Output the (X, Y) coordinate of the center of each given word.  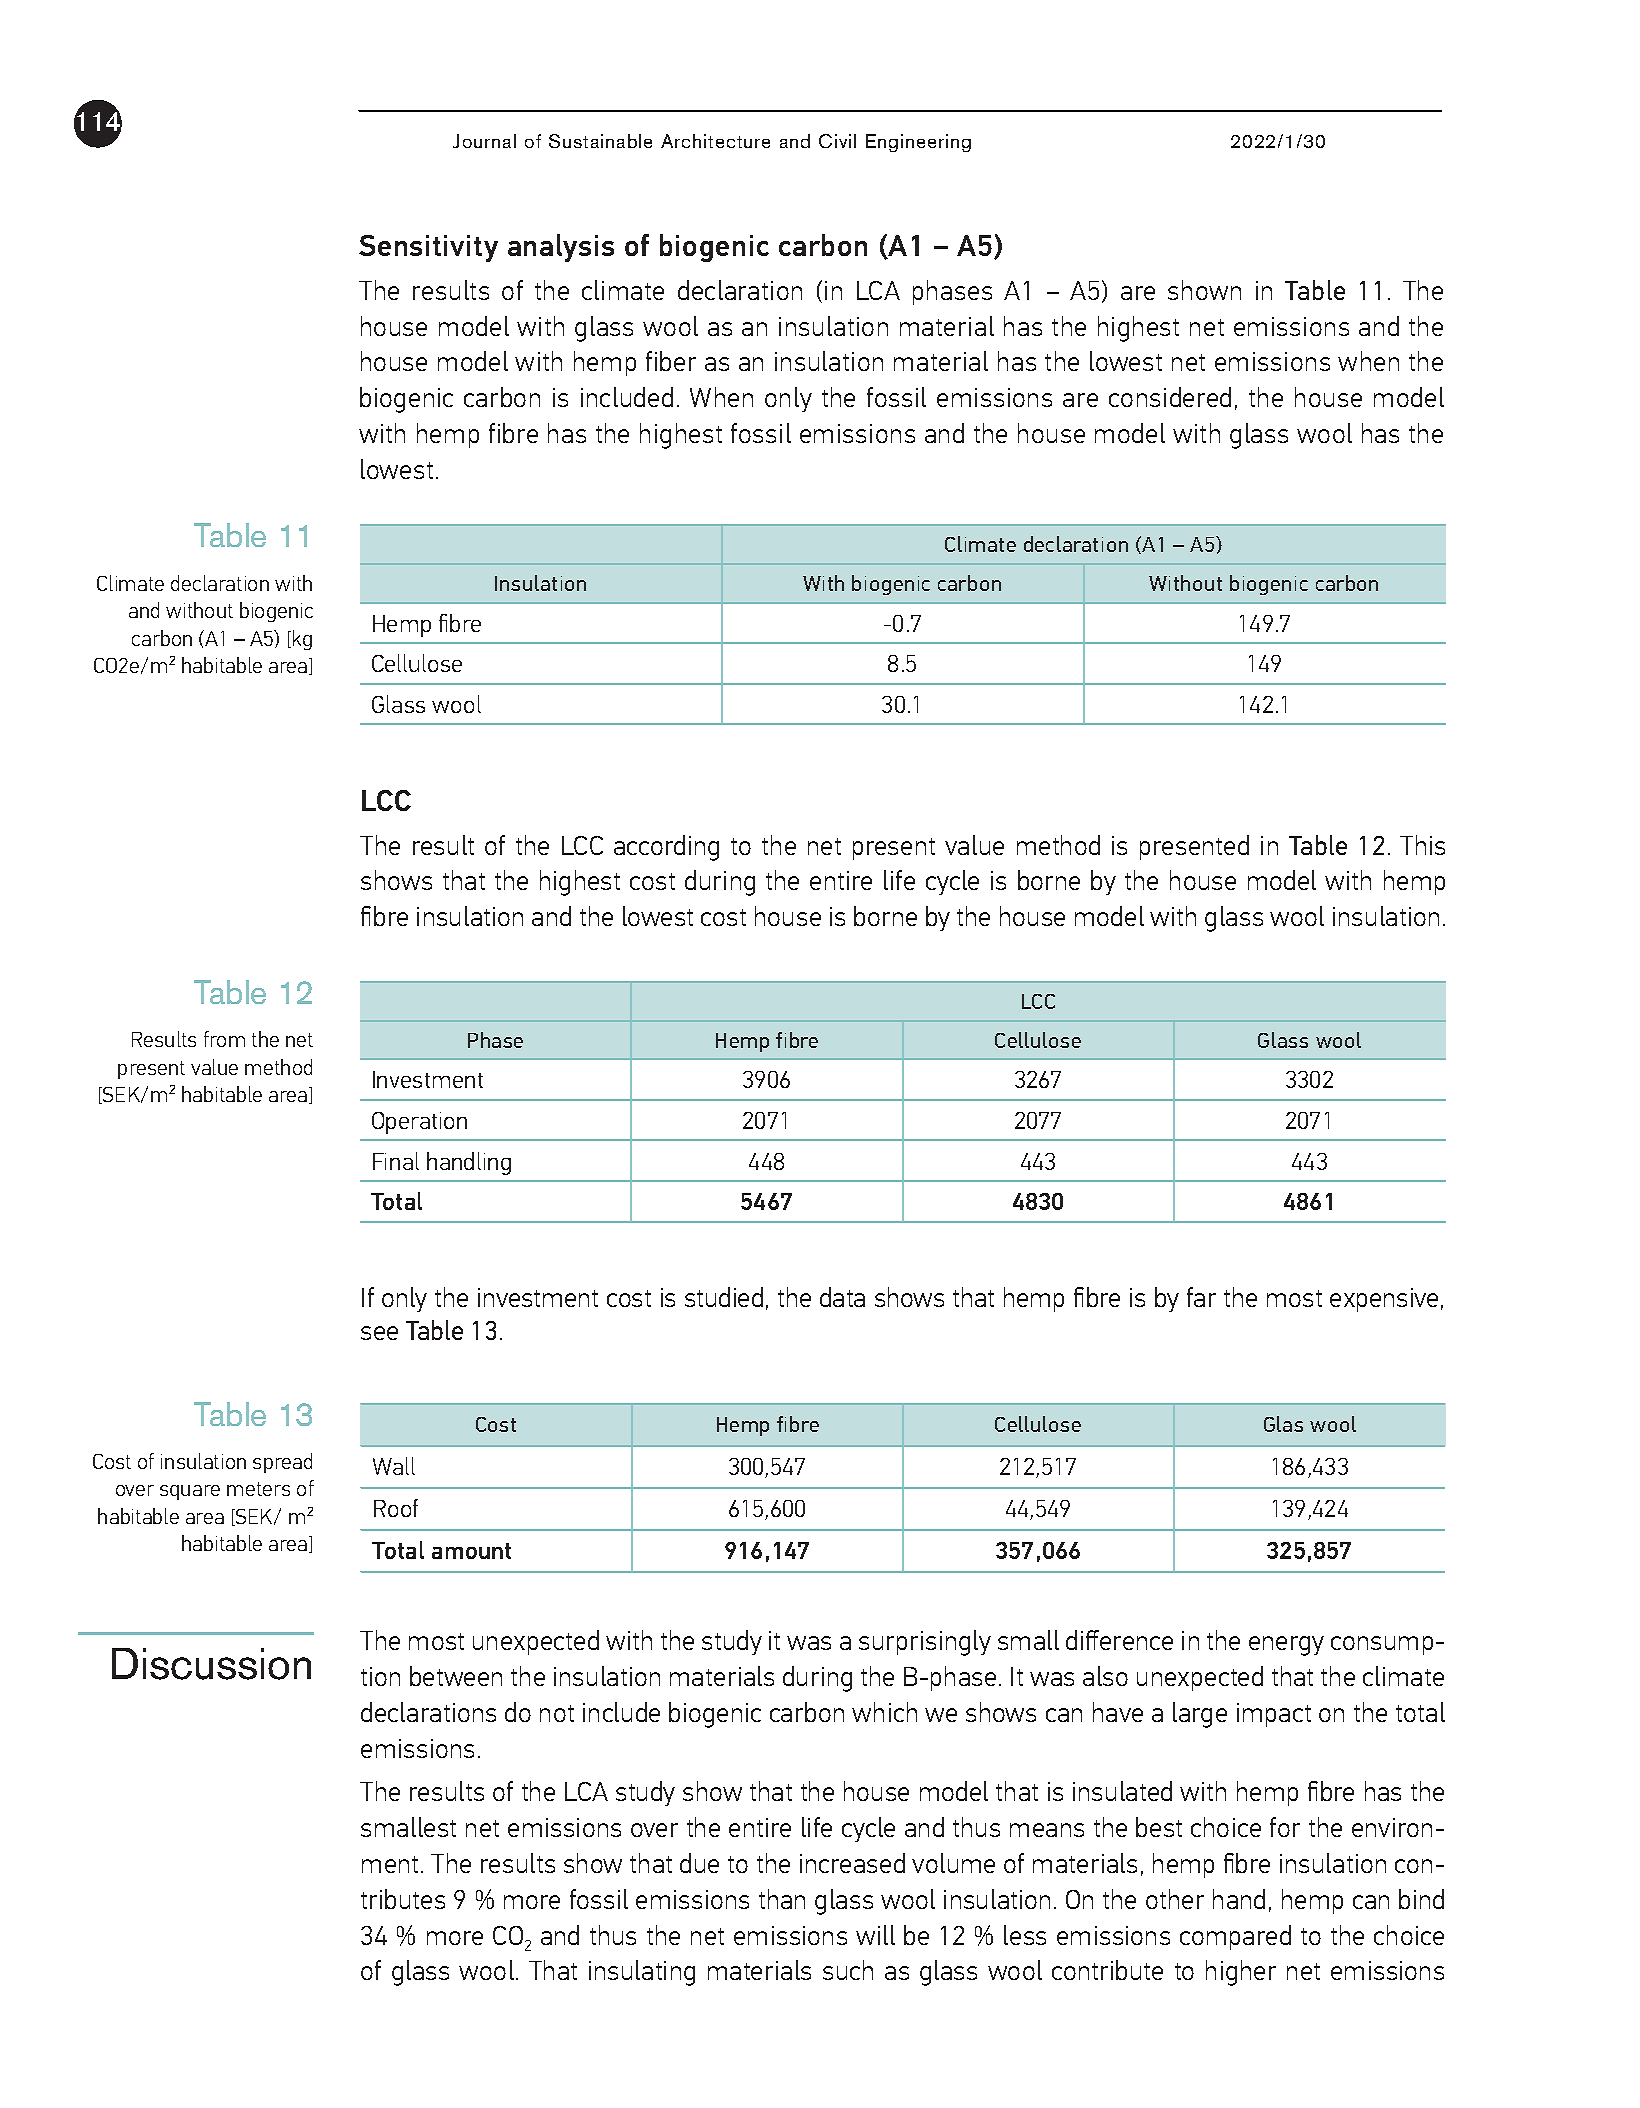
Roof (396, 1508)
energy (1286, 1646)
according (666, 848)
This (1422, 845)
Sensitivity (428, 248)
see (379, 1333)
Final (396, 1161)
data (842, 1297)
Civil (837, 141)
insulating (642, 1973)
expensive (1384, 1300)
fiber (671, 361)
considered (1170, 397)
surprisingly (925, 1643)
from (224, 1039)
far (1201, 1297)
